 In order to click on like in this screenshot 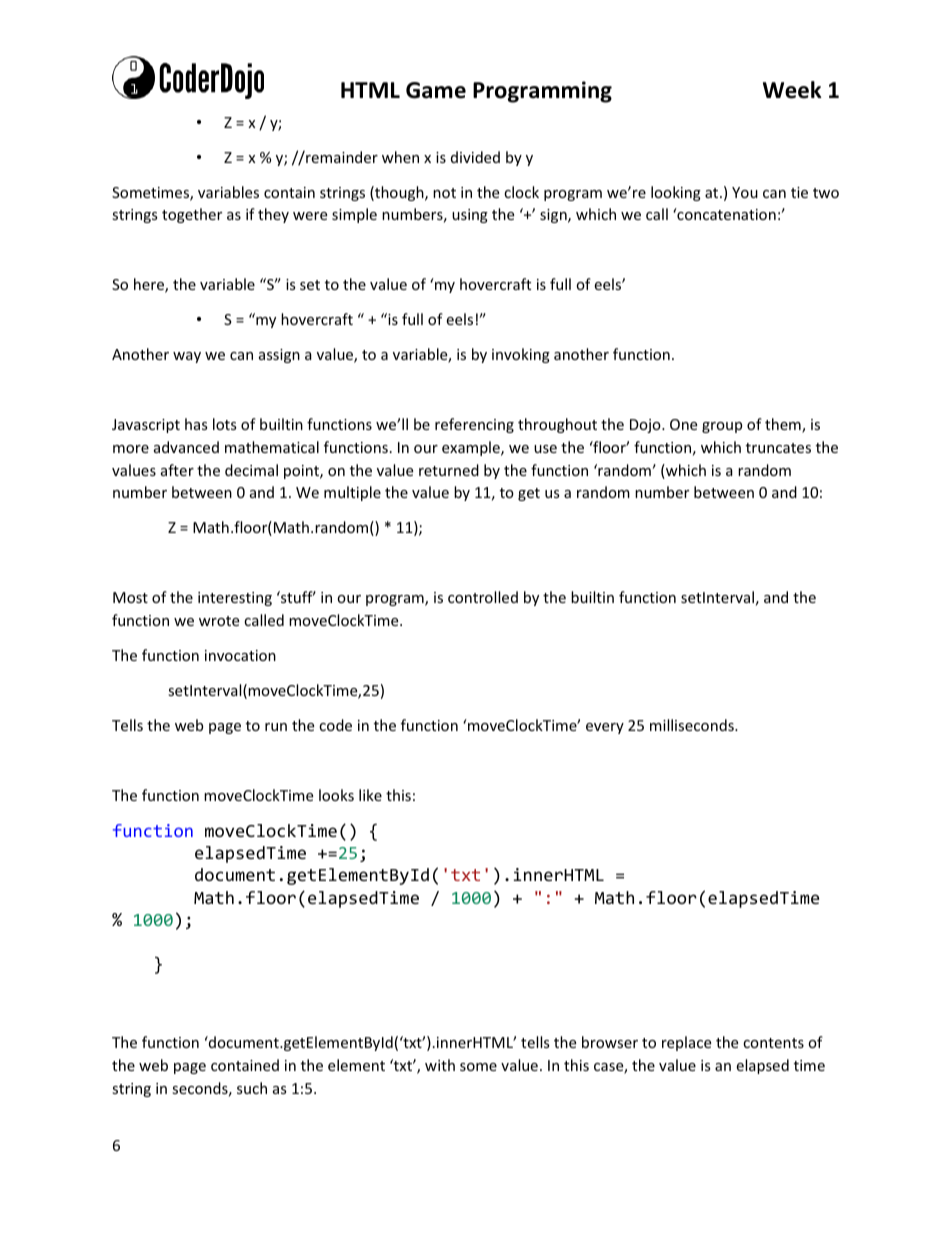, I will do `click(370, 795)`.
